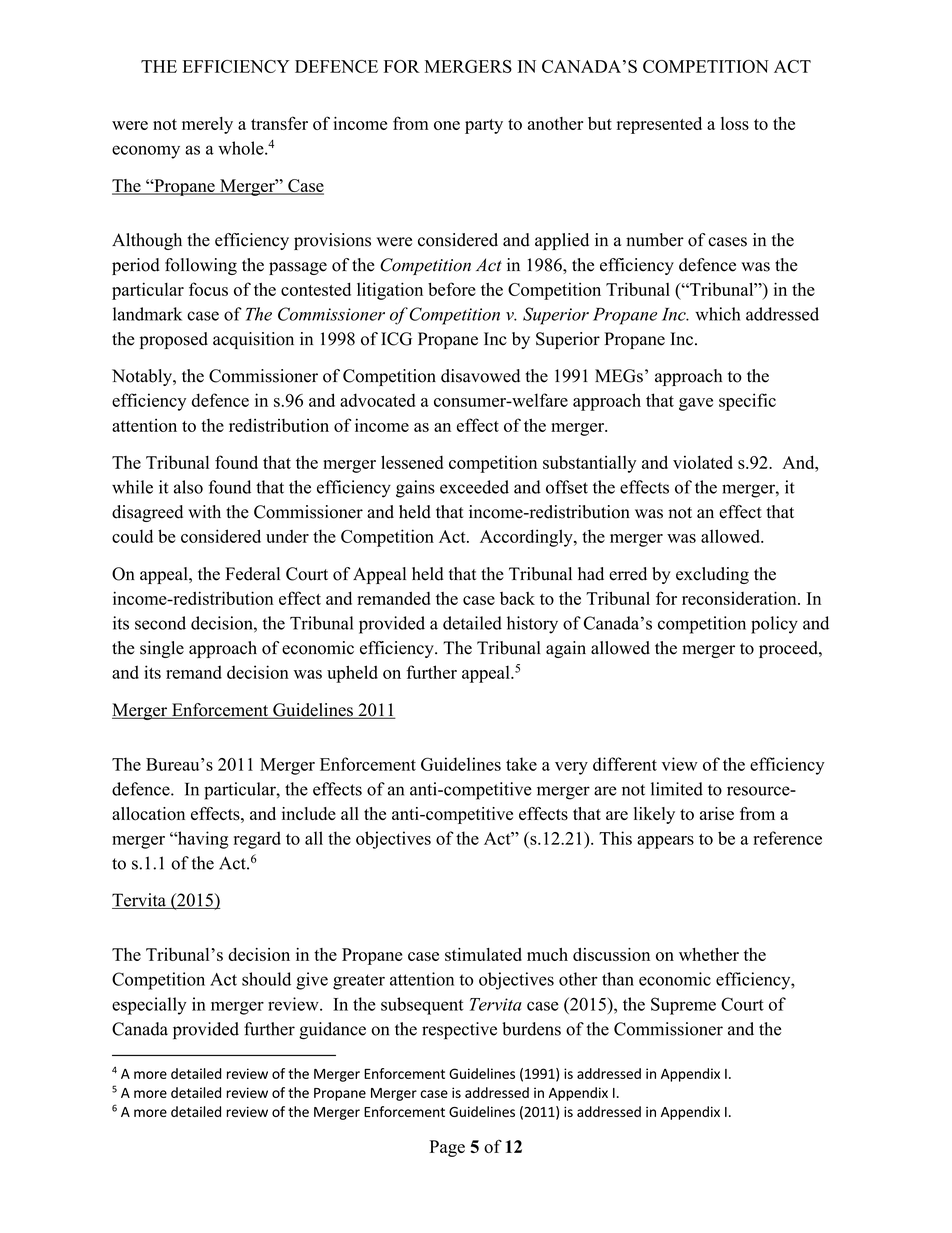 This document has height=1233, width=952. What do you see at coordinates (207, 125) in the document?
I see `merely` at bounding box center [207, 125].
